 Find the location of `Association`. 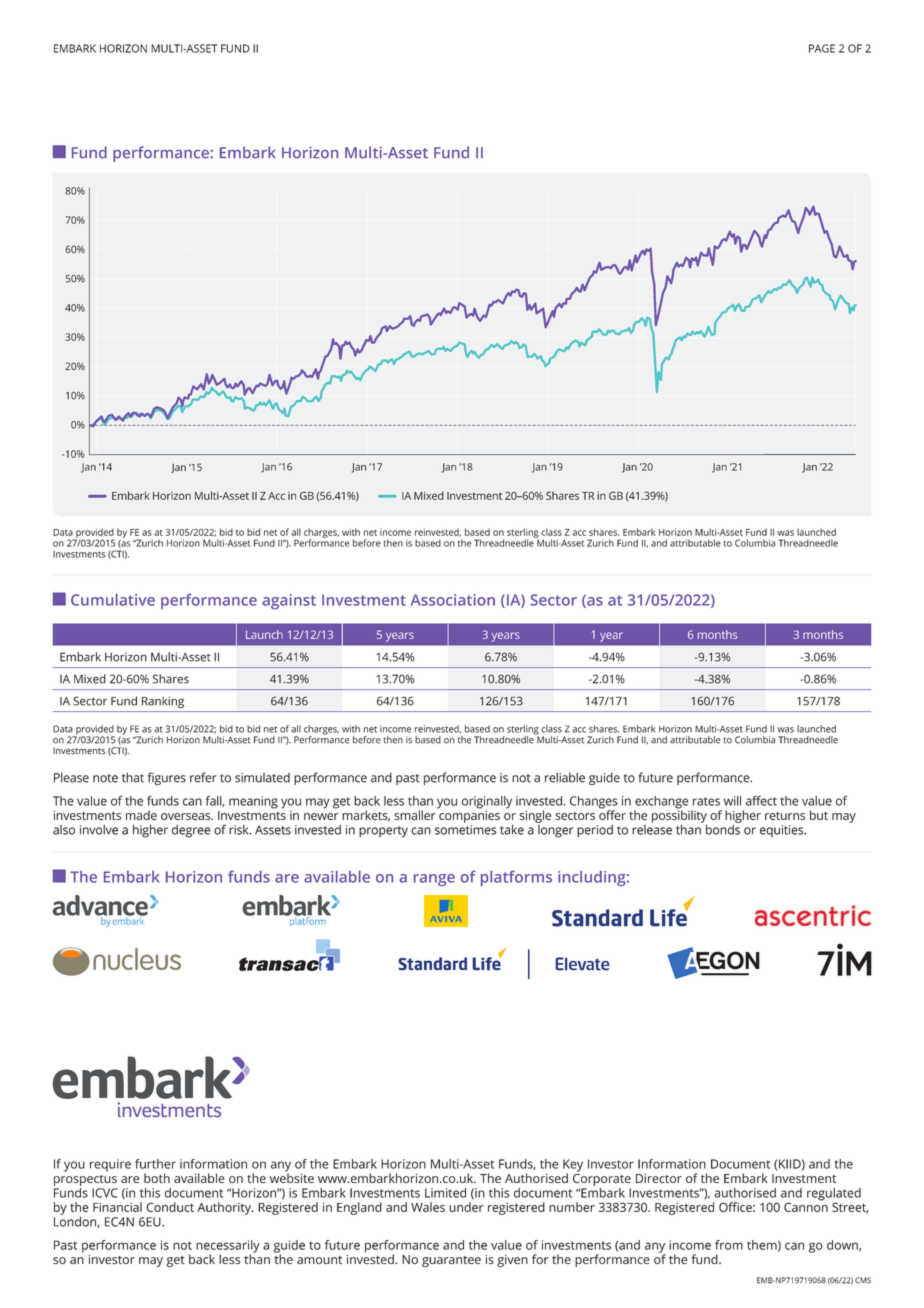

Association is located at coordinates (453, 600).
